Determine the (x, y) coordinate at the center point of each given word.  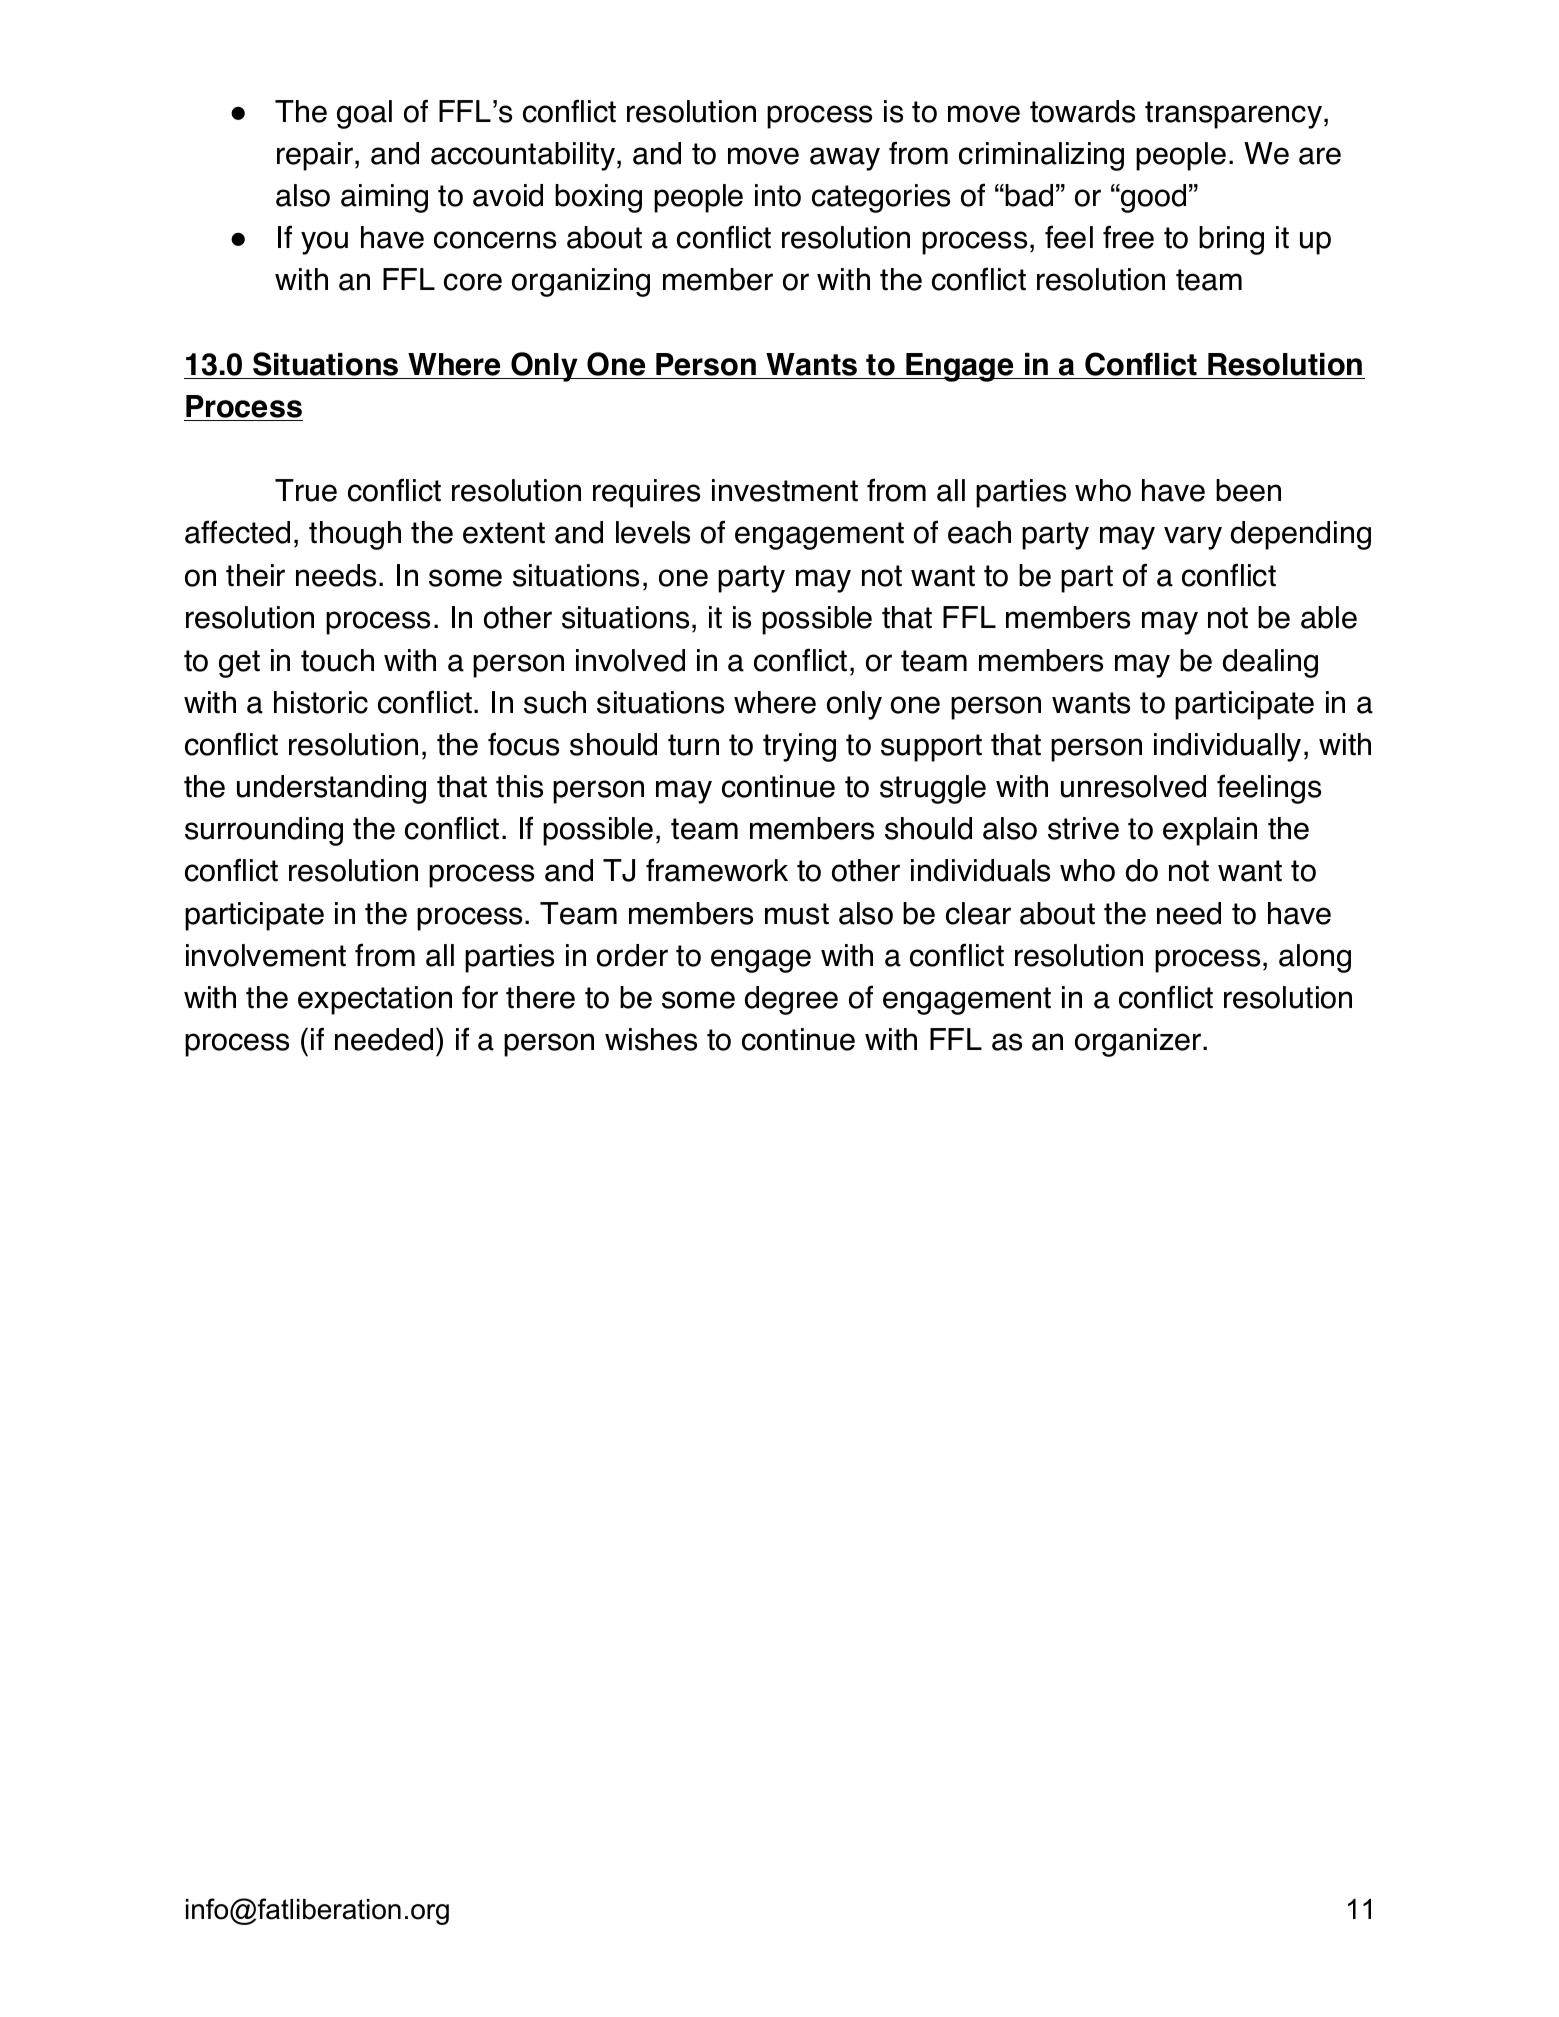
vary (1193, 538)
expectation (375, 1000)
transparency (1233, 115)
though (355, 535)
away (845, 159)
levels (653, 532)
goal (364, 114)
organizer (1139, 1042)
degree (791, 1000)
